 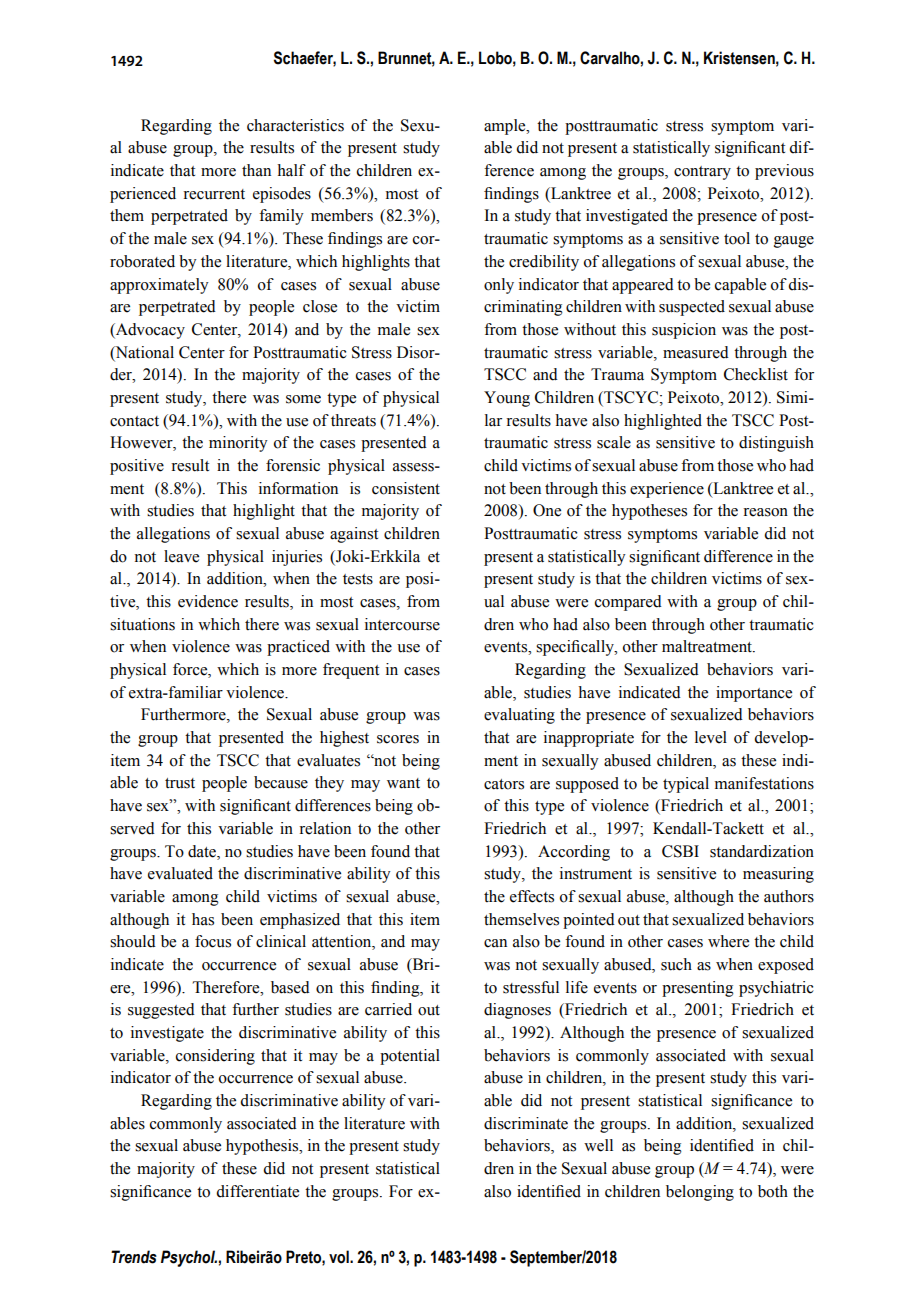 I want to click on practiced, so click(x=298, y=648).
